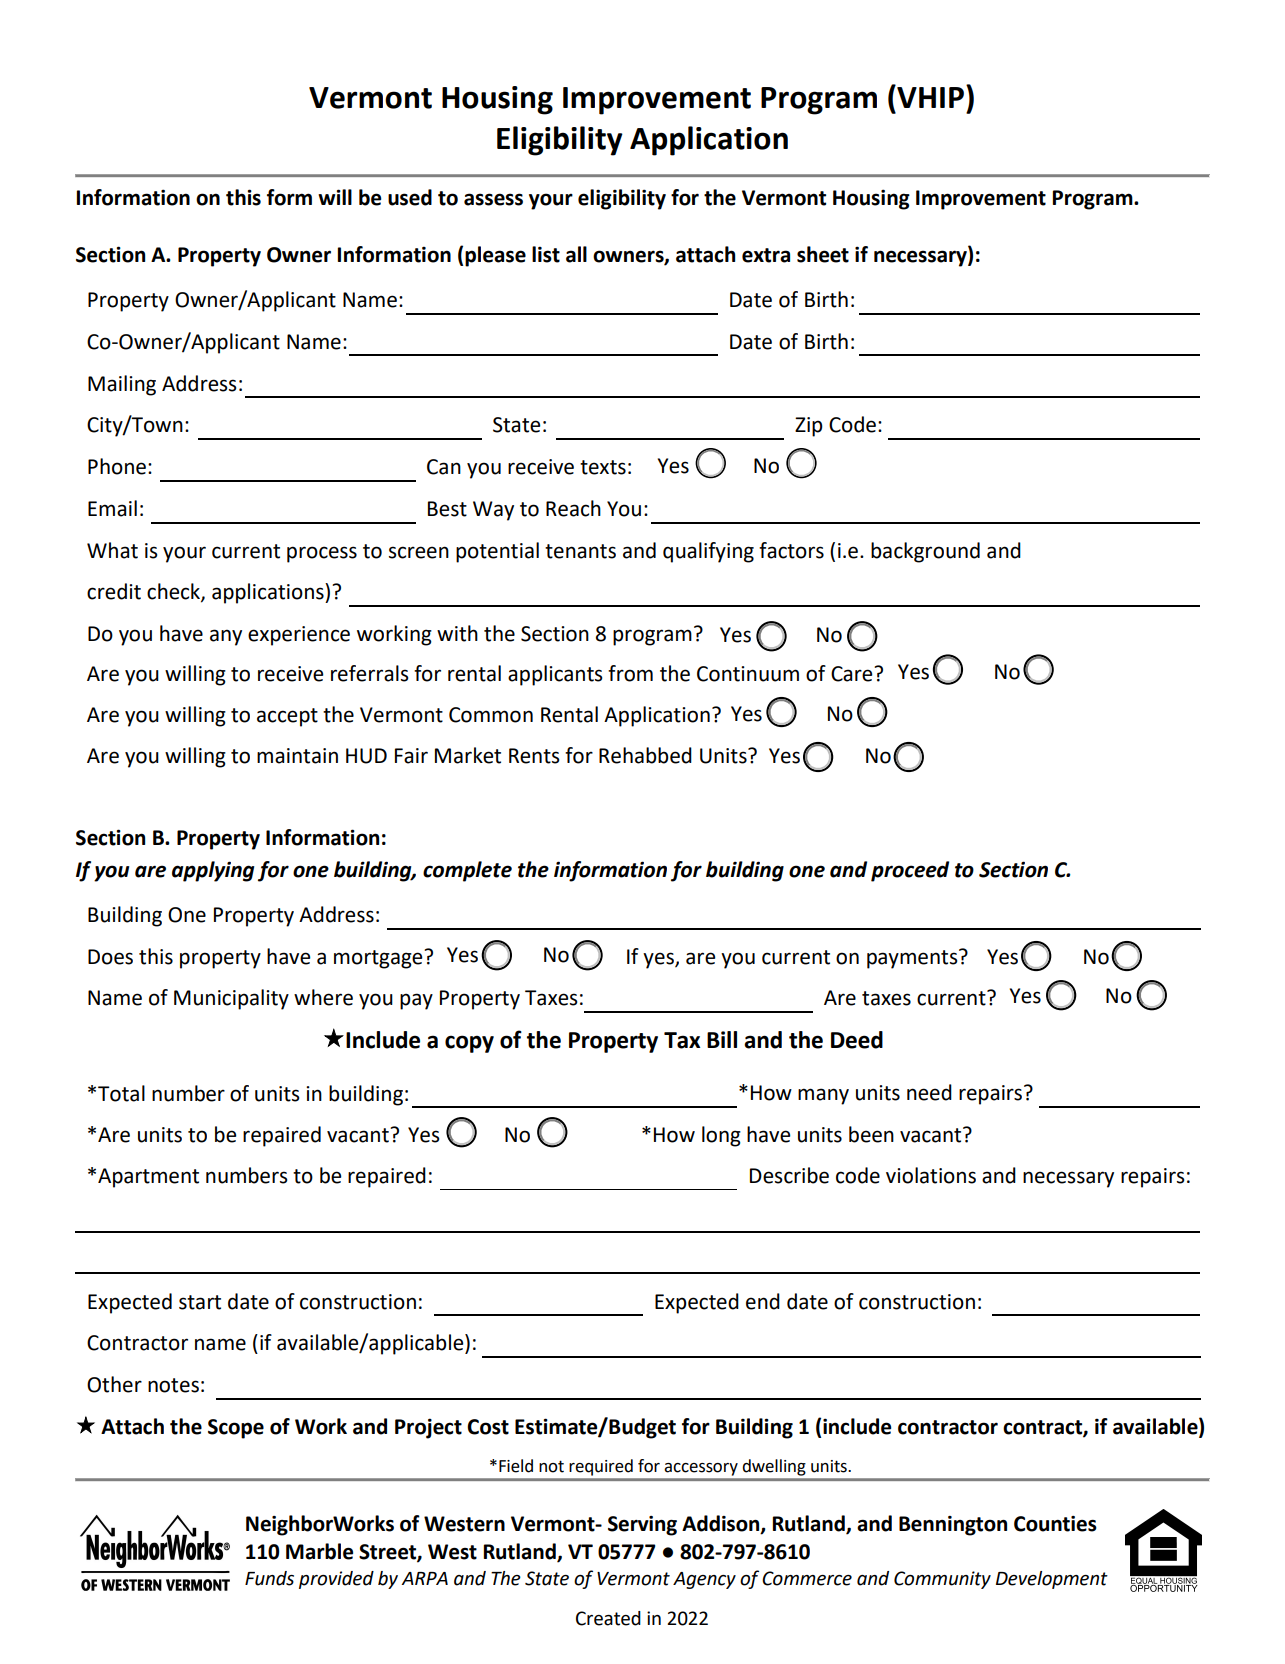 Image resolution: width=1285 pixels, height=1664 pixels. I want to click on copy, so click(469, 1044).
